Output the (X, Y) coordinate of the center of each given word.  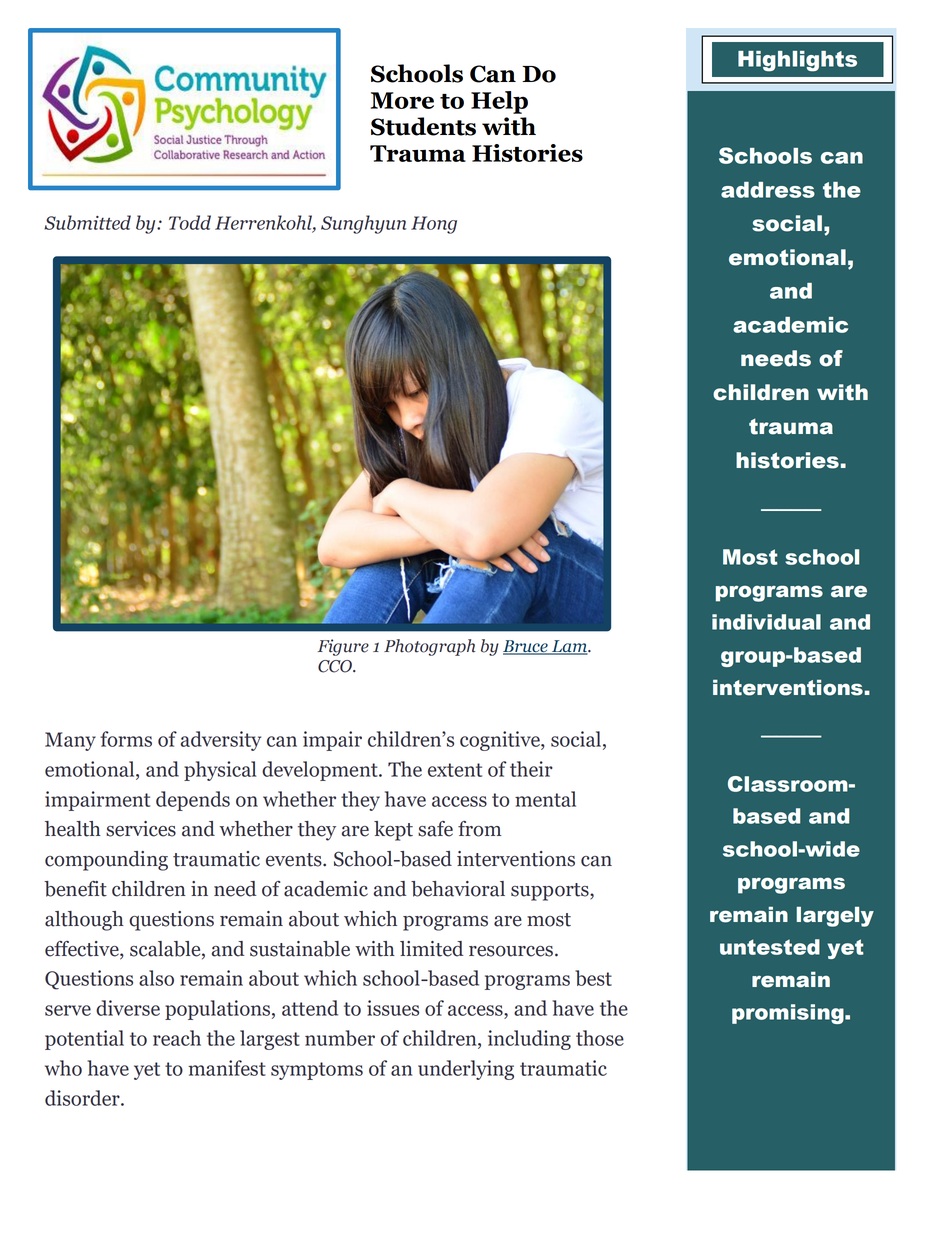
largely (835, 917)
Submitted (87, 222)
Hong (434, 225)
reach (177, 1038)
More (402, 100)
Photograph (429, 647)
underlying (466, 1070)
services (141, 829)
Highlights (797, 61)
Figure (343, 647)
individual (766, 622)
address (768, 190)
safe (435, 829)
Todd (190, 222)
